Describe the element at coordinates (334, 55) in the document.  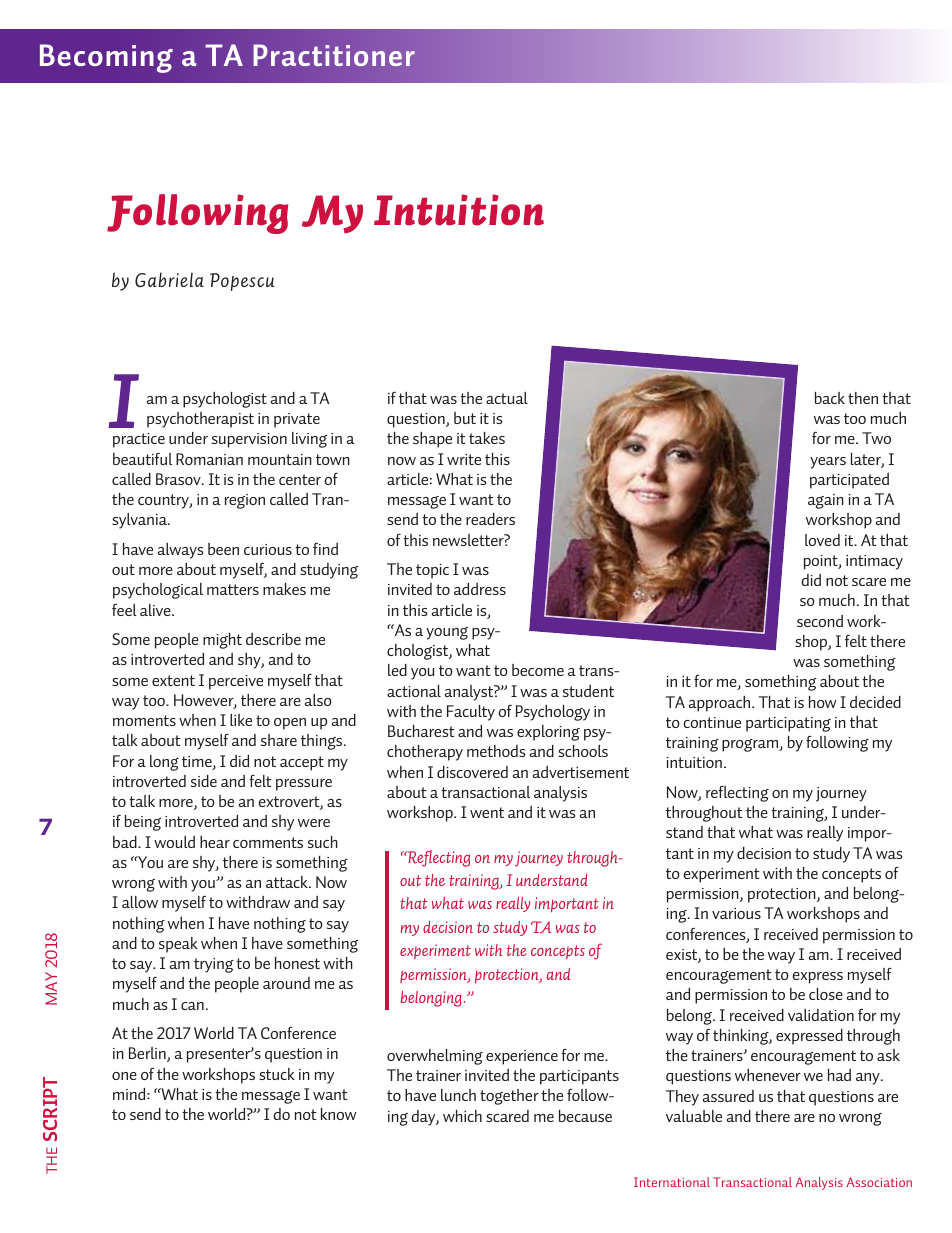
I see `Practitioner` at that location.
